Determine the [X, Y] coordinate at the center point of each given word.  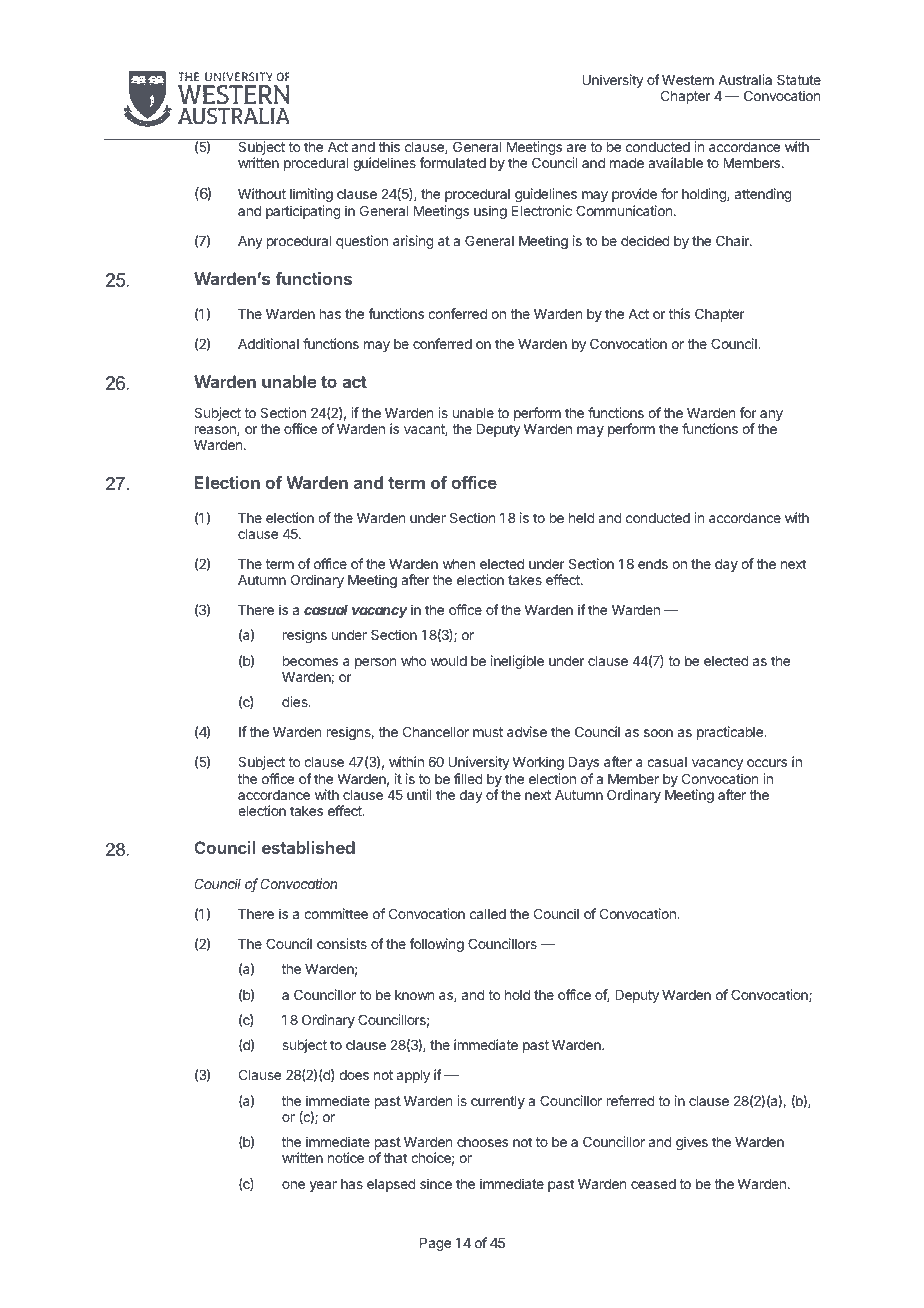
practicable [731, 733]
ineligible [517, 662]
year [323, 1186]
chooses [482, 1142]
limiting [311, 195]
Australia [745, 79]
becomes [310, 661]
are [576, 148]
